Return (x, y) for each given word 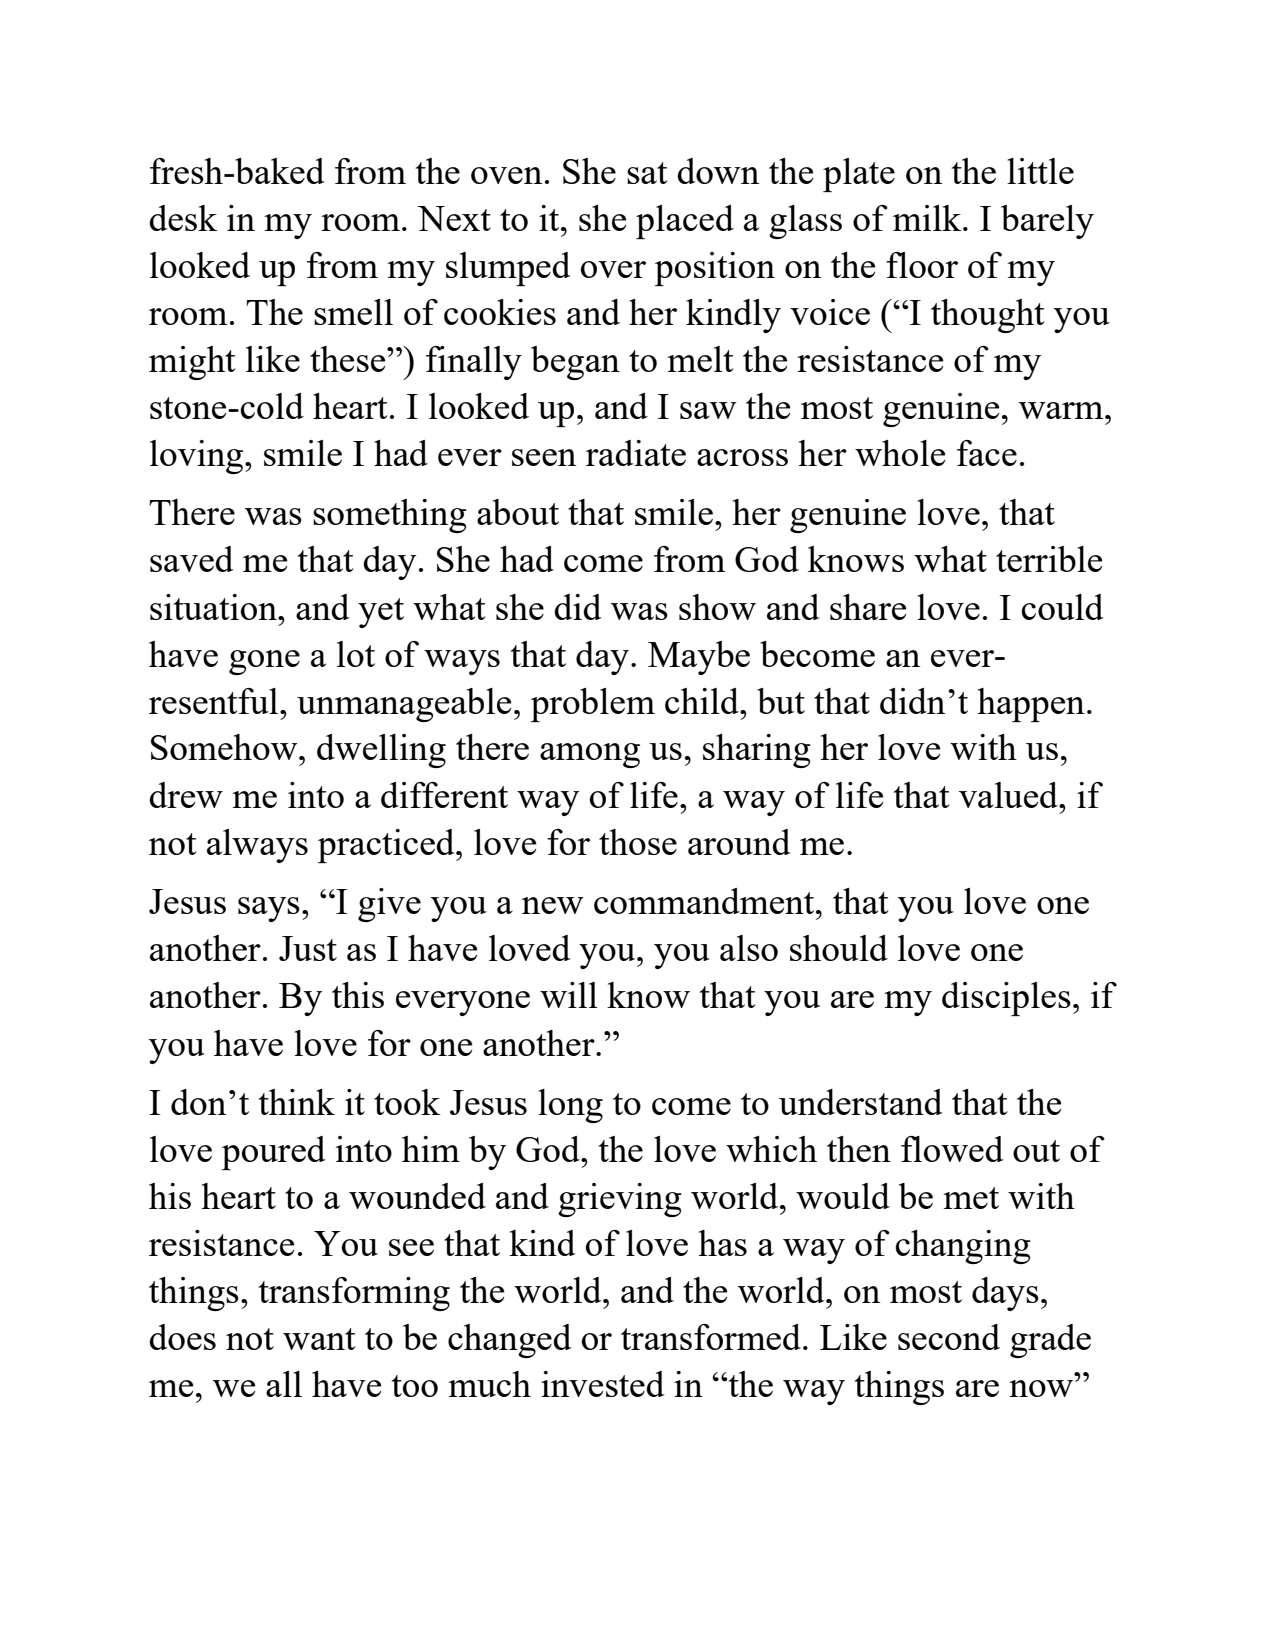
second (949, 1337)
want (319, 1339)
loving (198, 457)
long (570, 1106)
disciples (1006, 999)
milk (928, 218)
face (987, 453)
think (297, 1102)
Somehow (225, 747)
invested (603, 1384)
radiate (636, 453)
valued (1009, 795)
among (590, 755)
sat (647, 173)
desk (183, 218)
